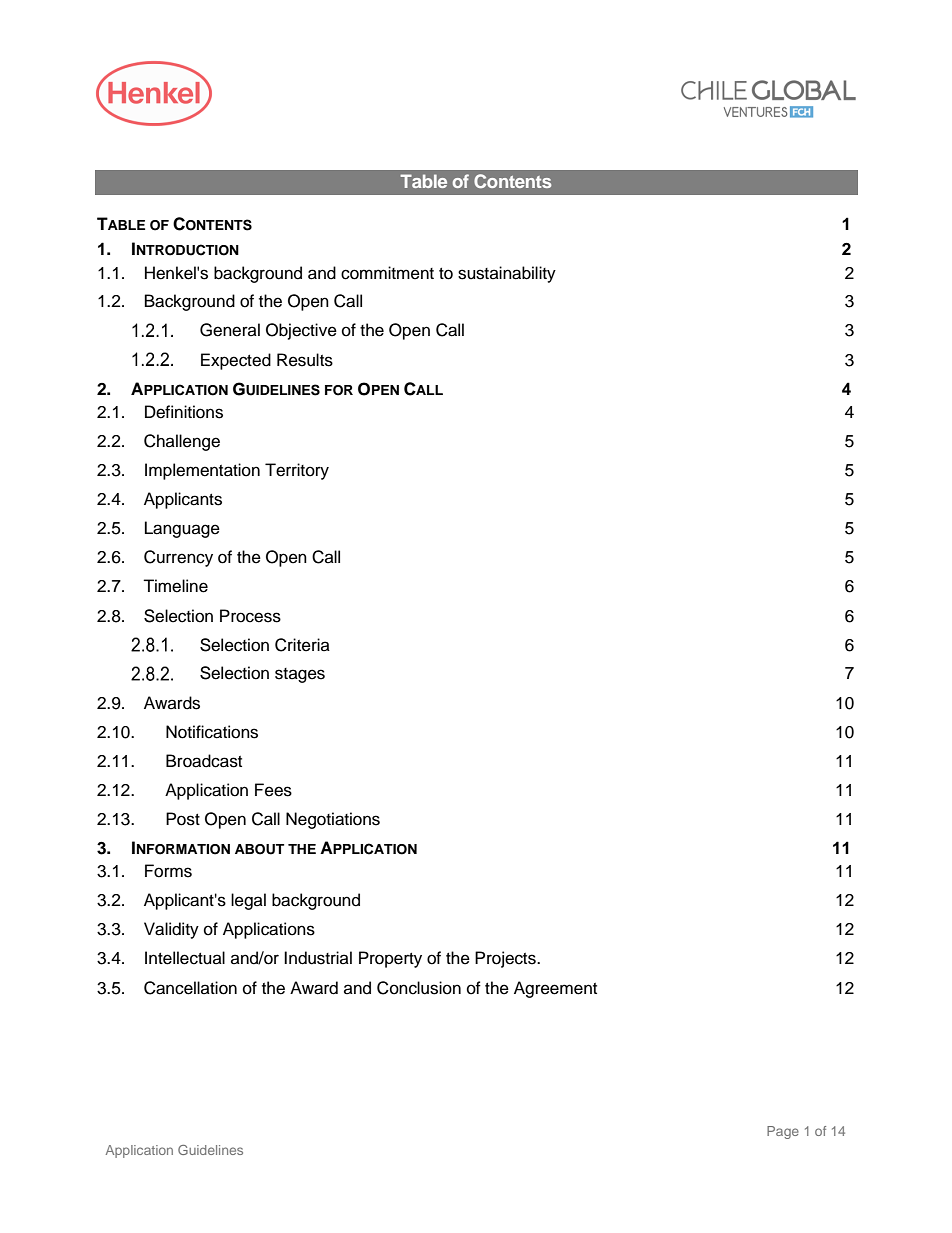 Image resolution: width=952 pixels, height=1233 pixels. What do you see at coordinates (230, 330) in the screenshot?
I see `General` at bounding box center [230, 330].
